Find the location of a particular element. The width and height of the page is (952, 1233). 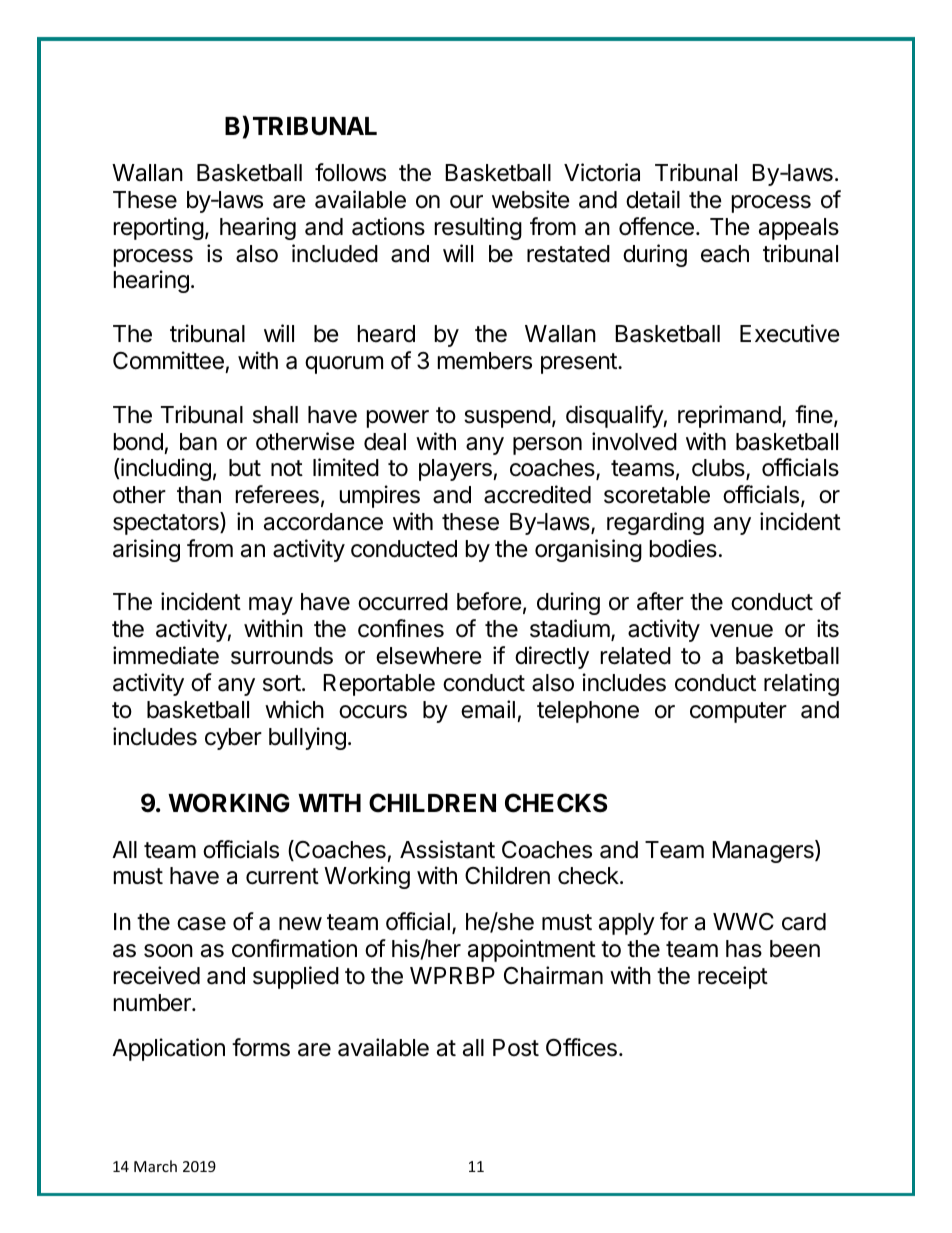

appeals is located at coordinates (799, 229).
